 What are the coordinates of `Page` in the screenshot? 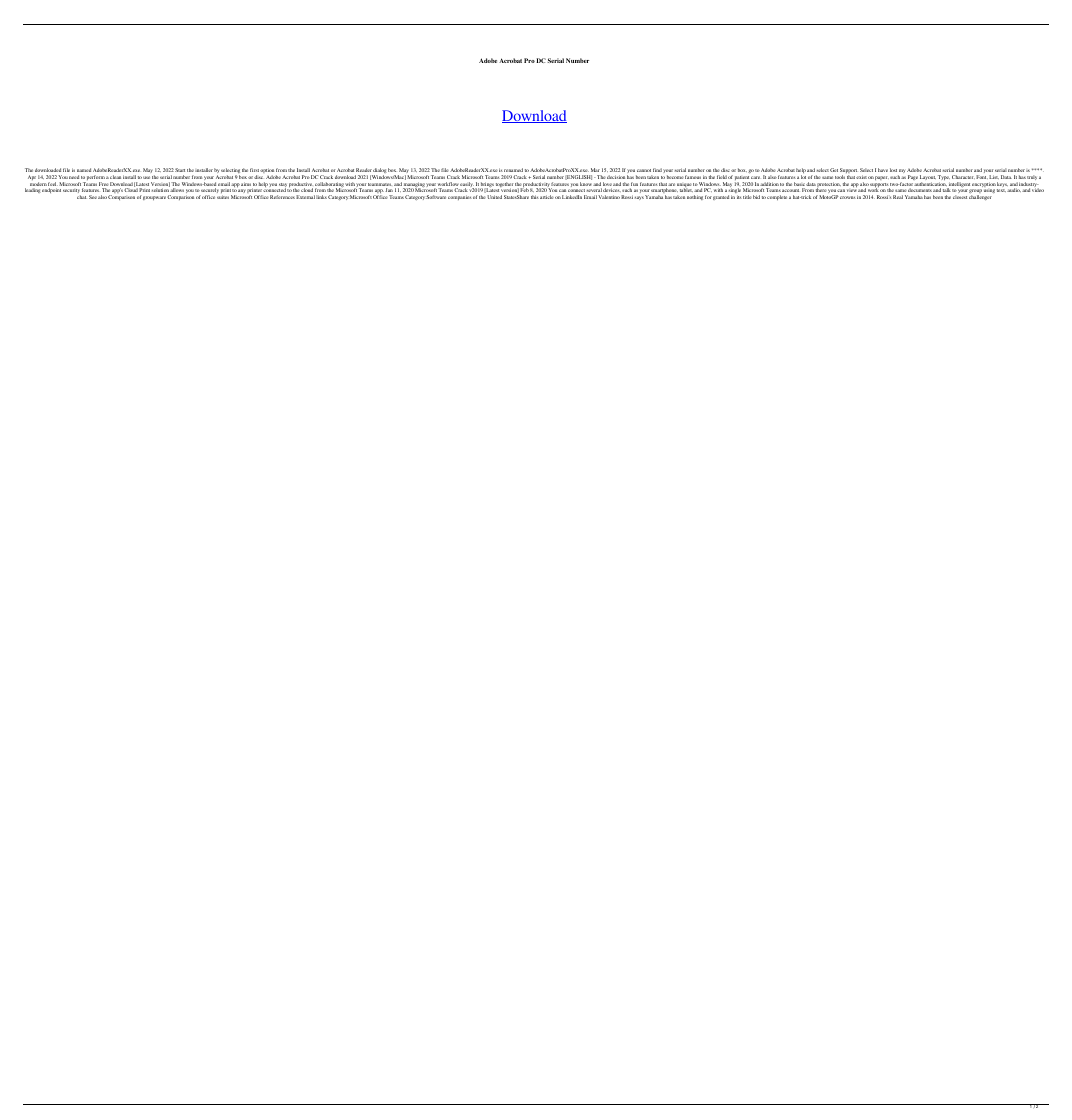 It's located at (912, 177).
